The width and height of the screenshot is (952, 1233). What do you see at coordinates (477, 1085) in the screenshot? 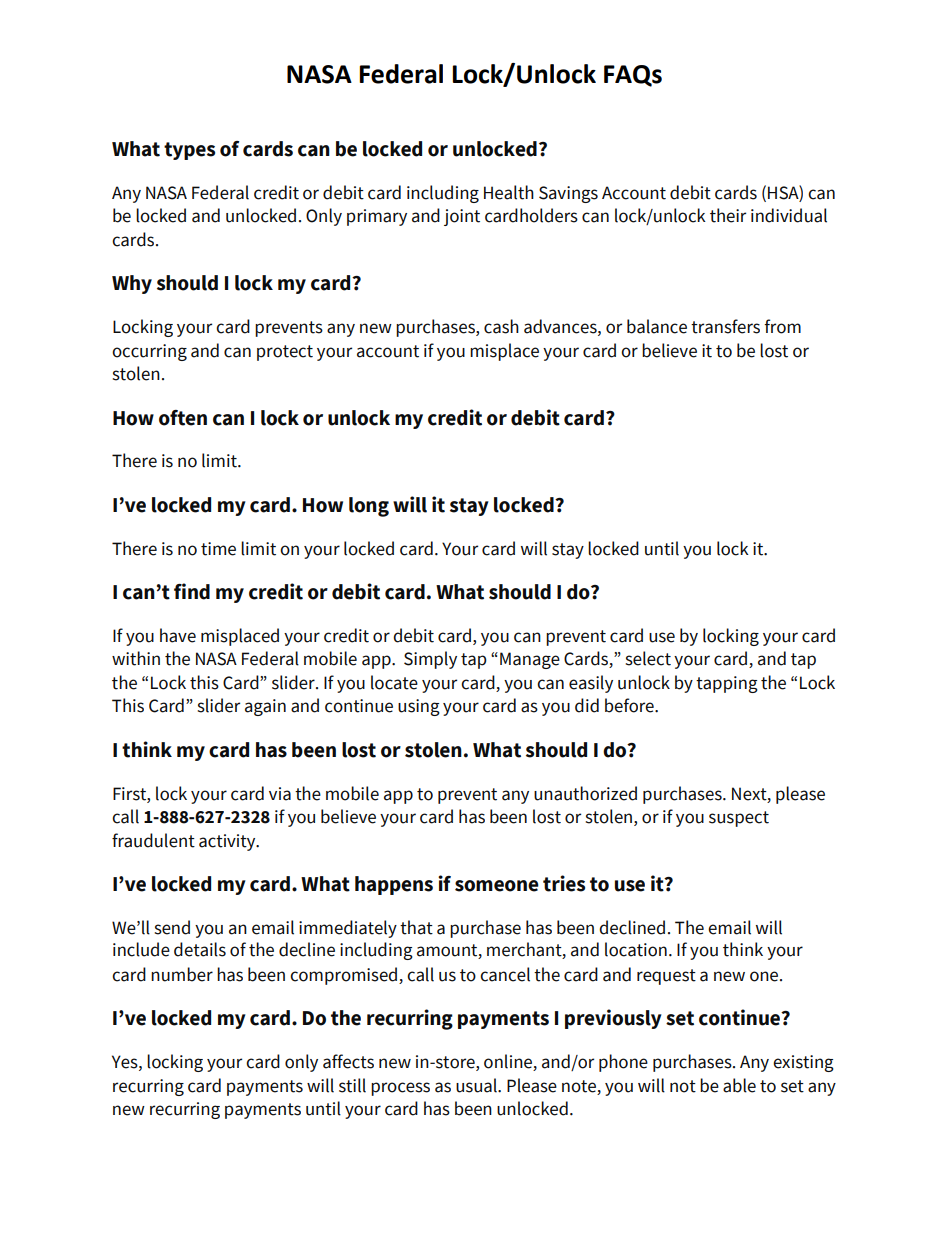
I see `usual` at bounding box center [477, 1085].
